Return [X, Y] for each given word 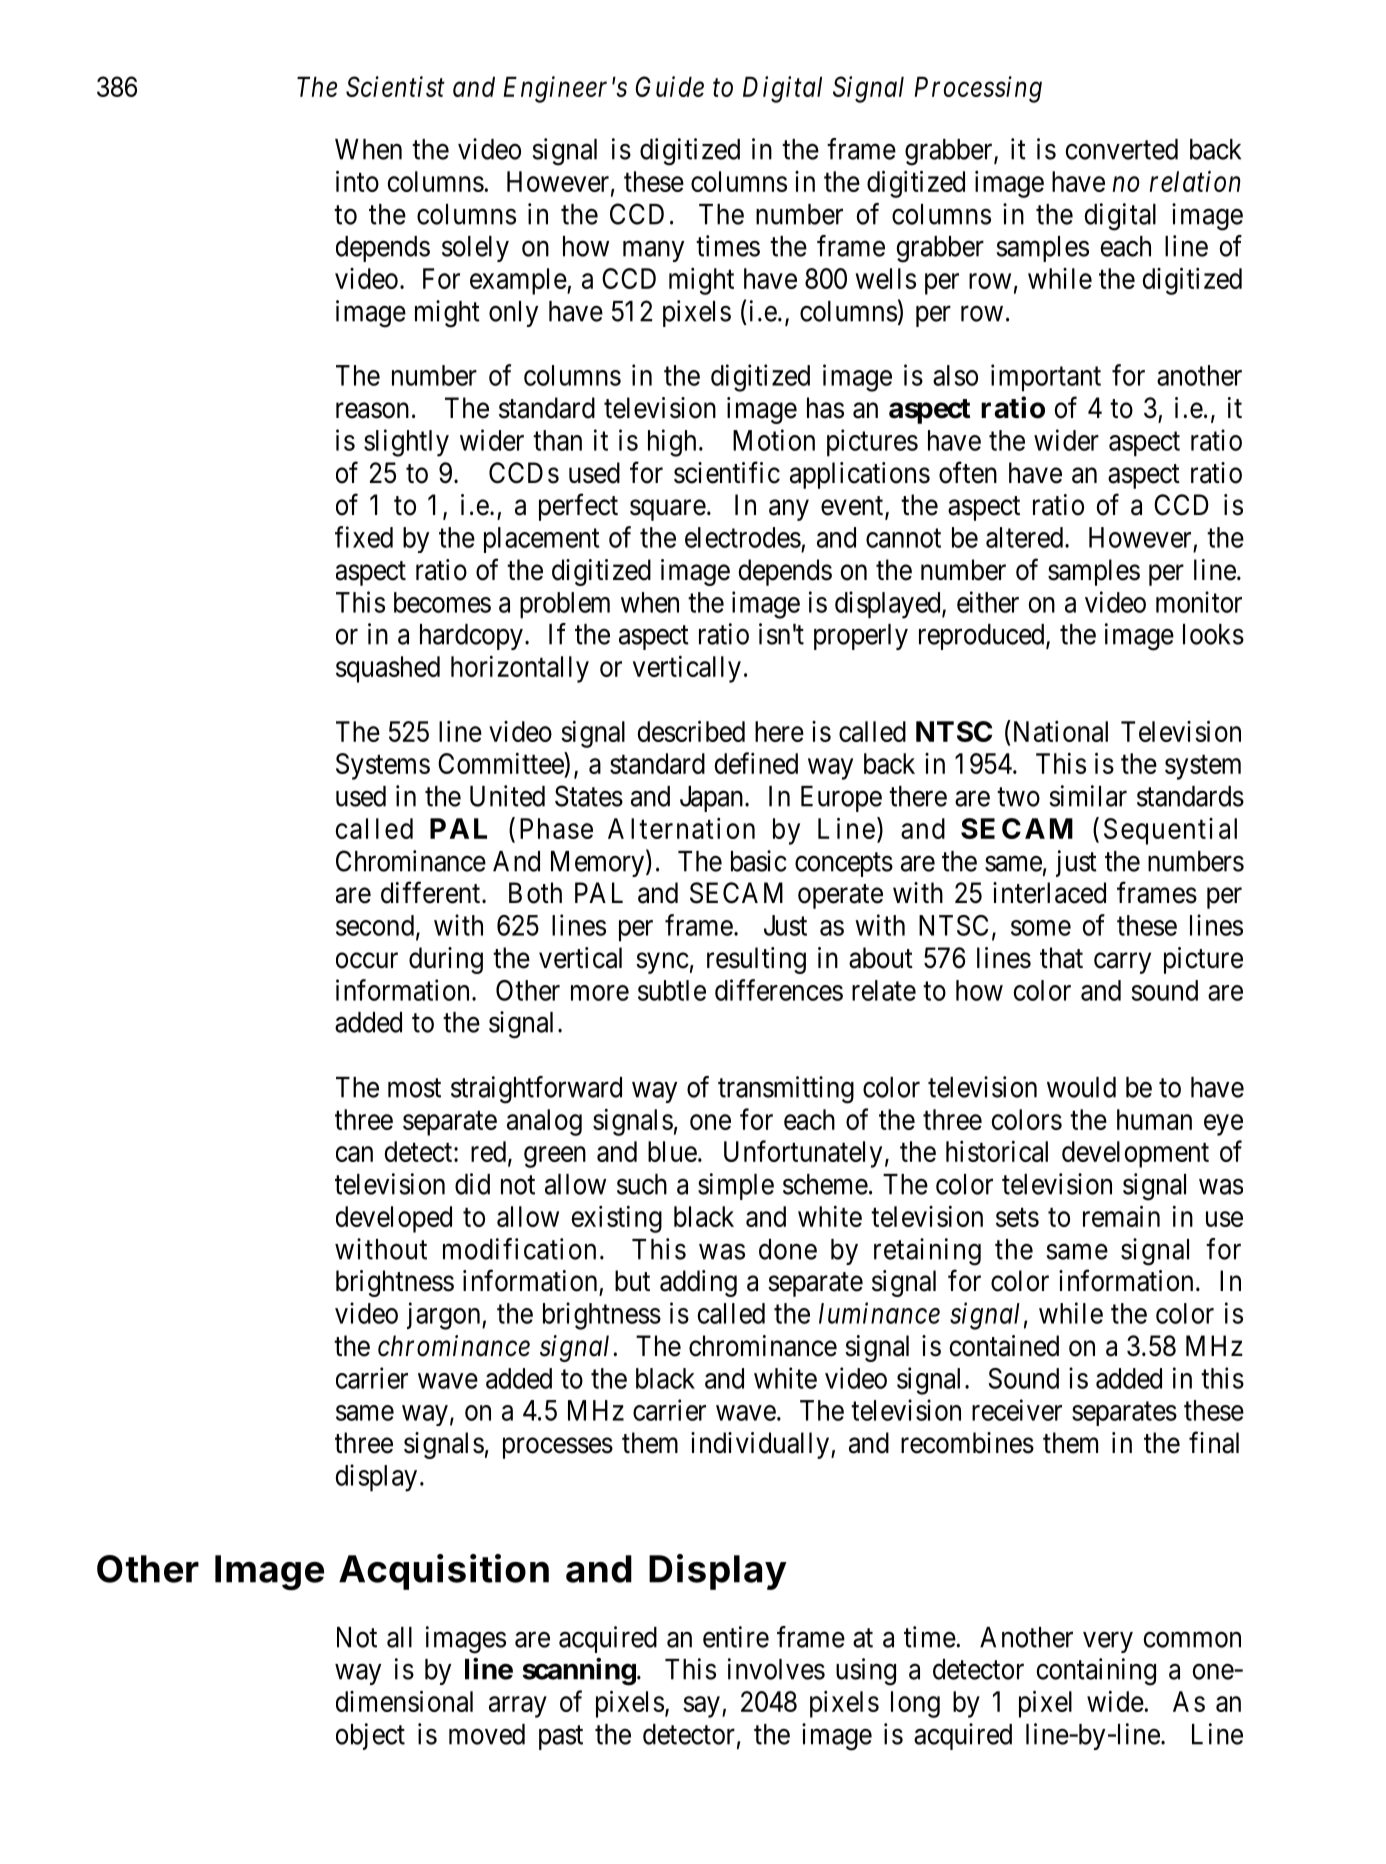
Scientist [395, 86]
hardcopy [471, 637]
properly [861, 637]
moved [487, 1734]
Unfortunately [803, 1154]
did [472, 1184]
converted [1121, 149]
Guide [670, 86]
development [1135, 1154]
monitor [1199, 602]
